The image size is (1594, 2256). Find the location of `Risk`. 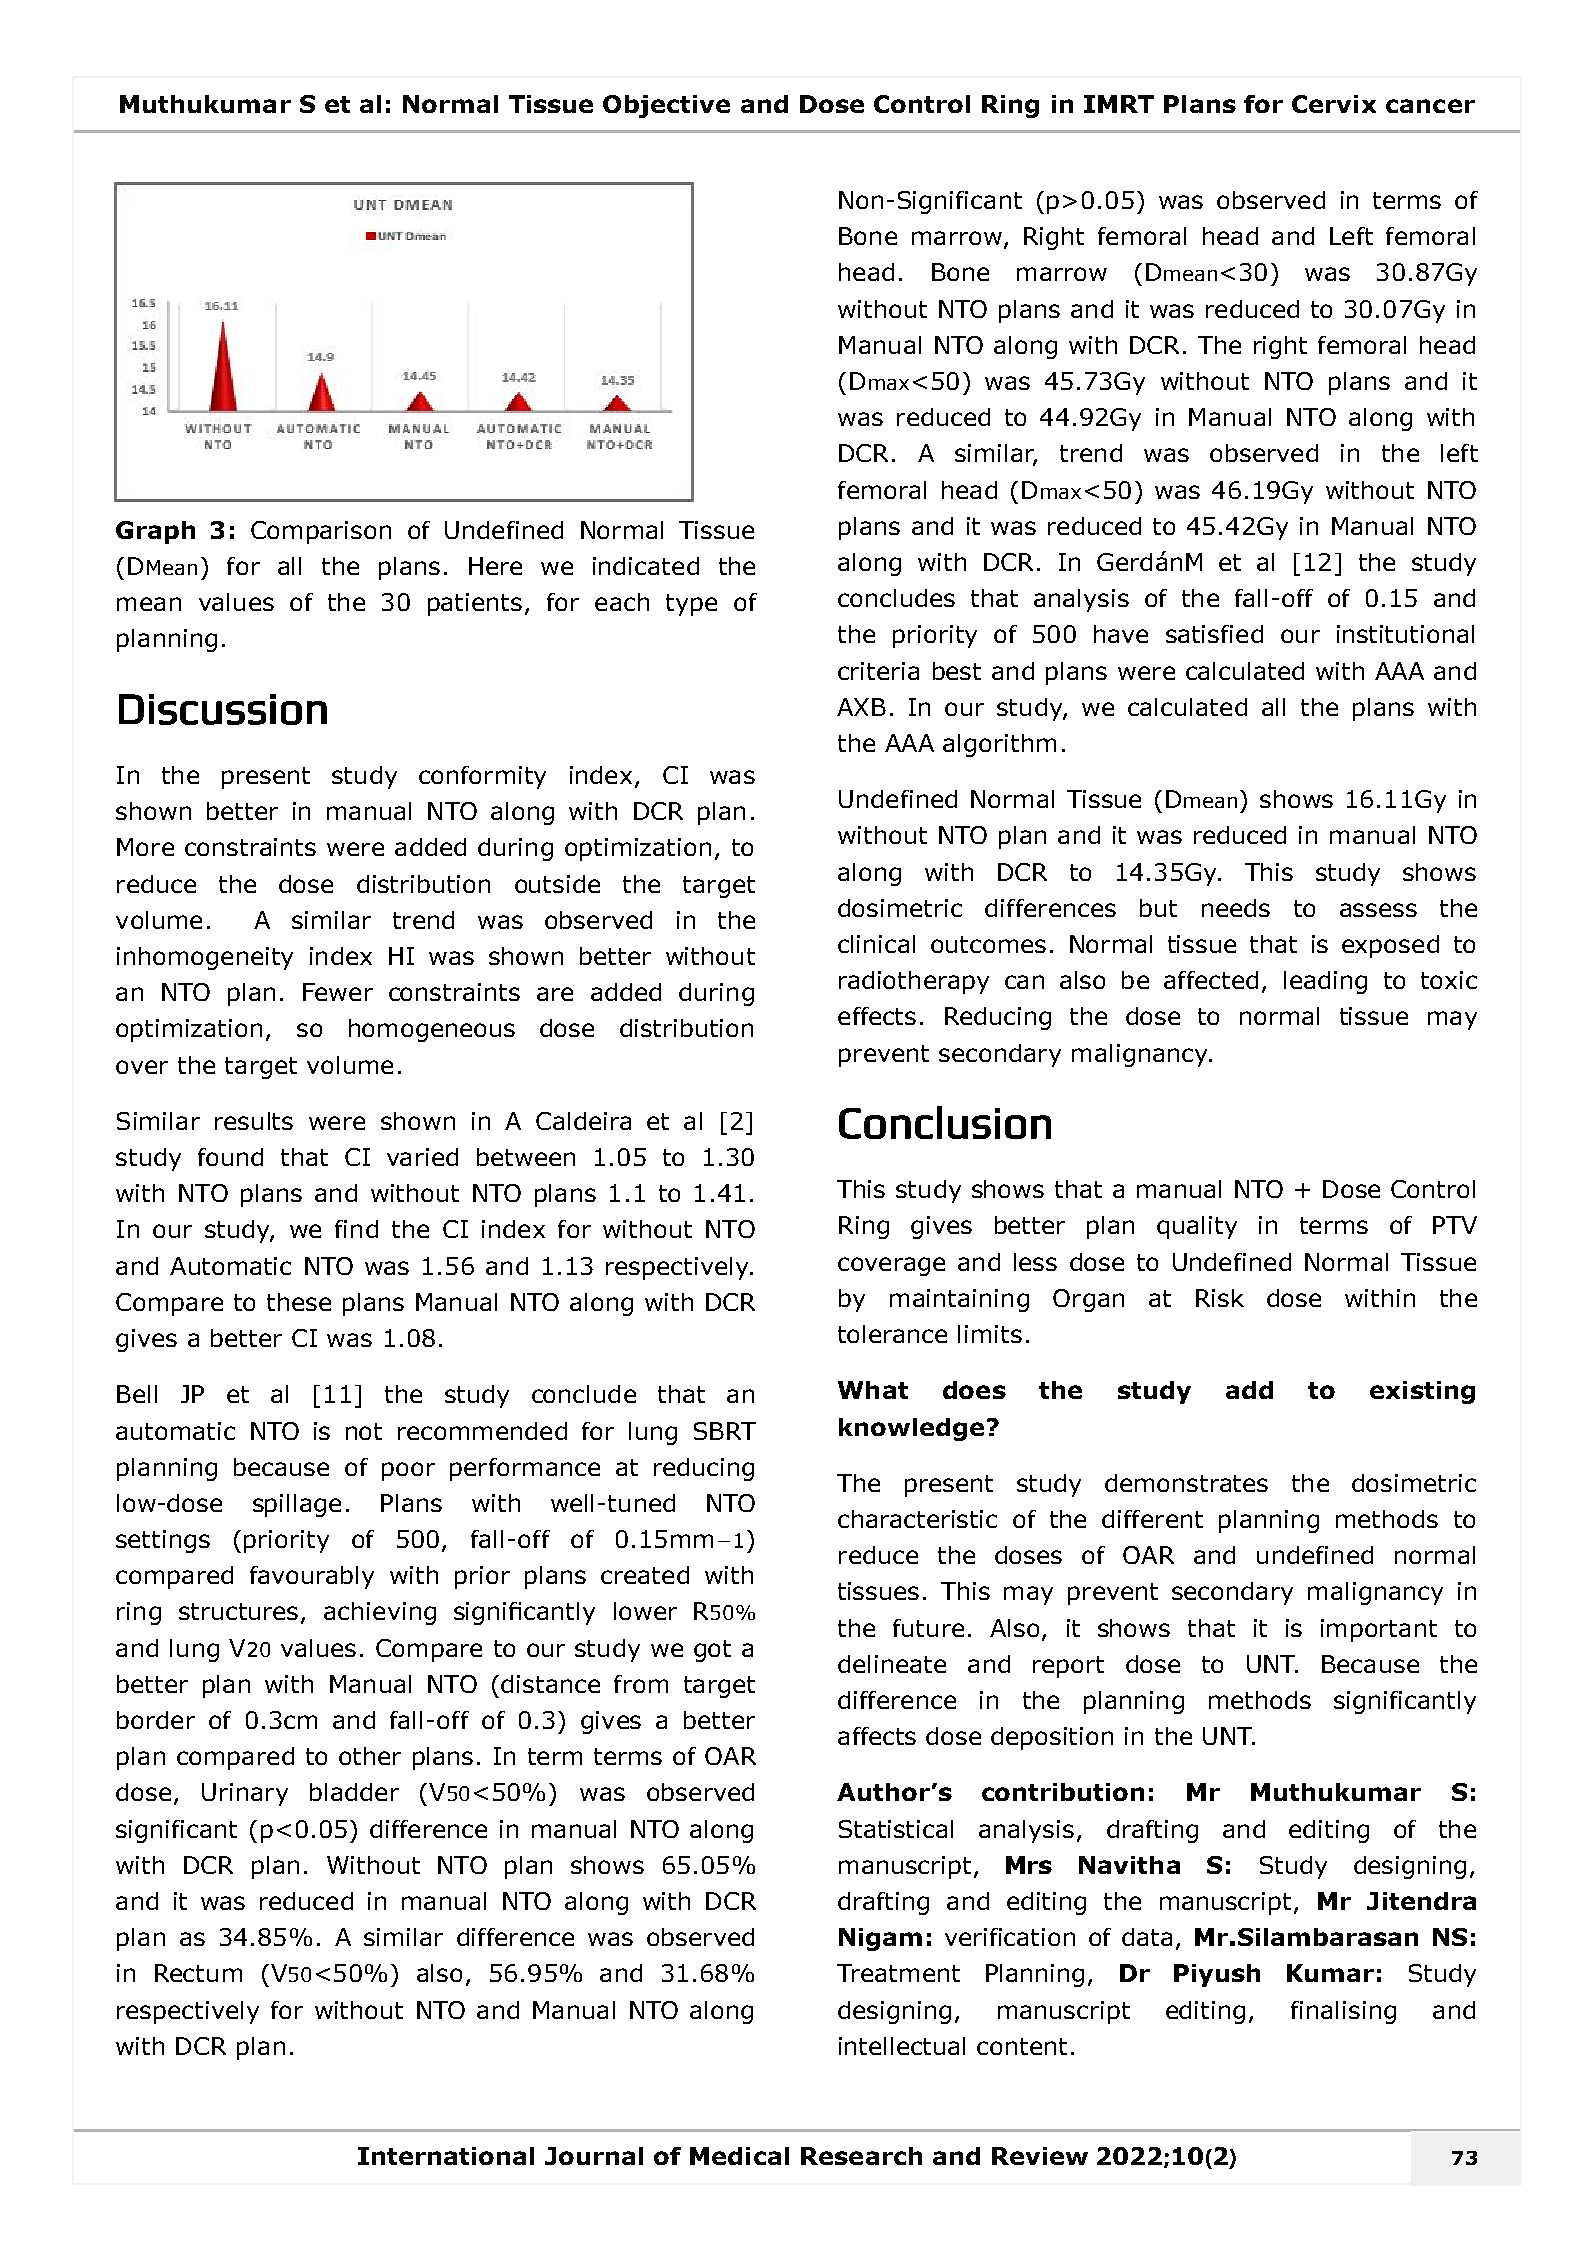

Risk is located at coordinates (1220, 1298).
